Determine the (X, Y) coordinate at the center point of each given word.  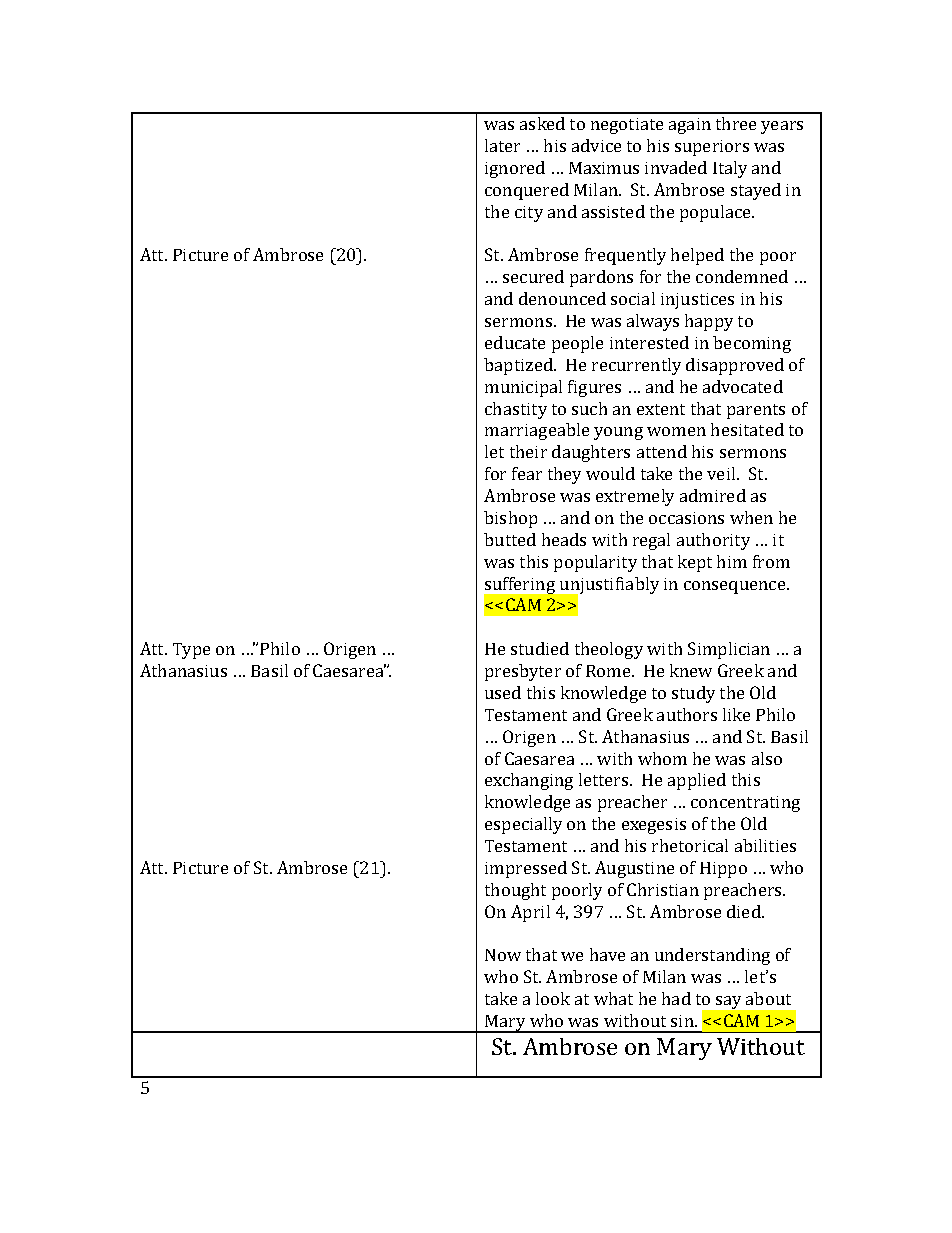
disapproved (735, 366)
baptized (519, 366)
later (502, 145)
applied (697, 781)
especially (523, 825)
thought (515, 891)
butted (510, 539)
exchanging (529, 781)
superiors (712, 148)
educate (515, 342)
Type (191, 651)
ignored (515, 169)
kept (695, 563)
